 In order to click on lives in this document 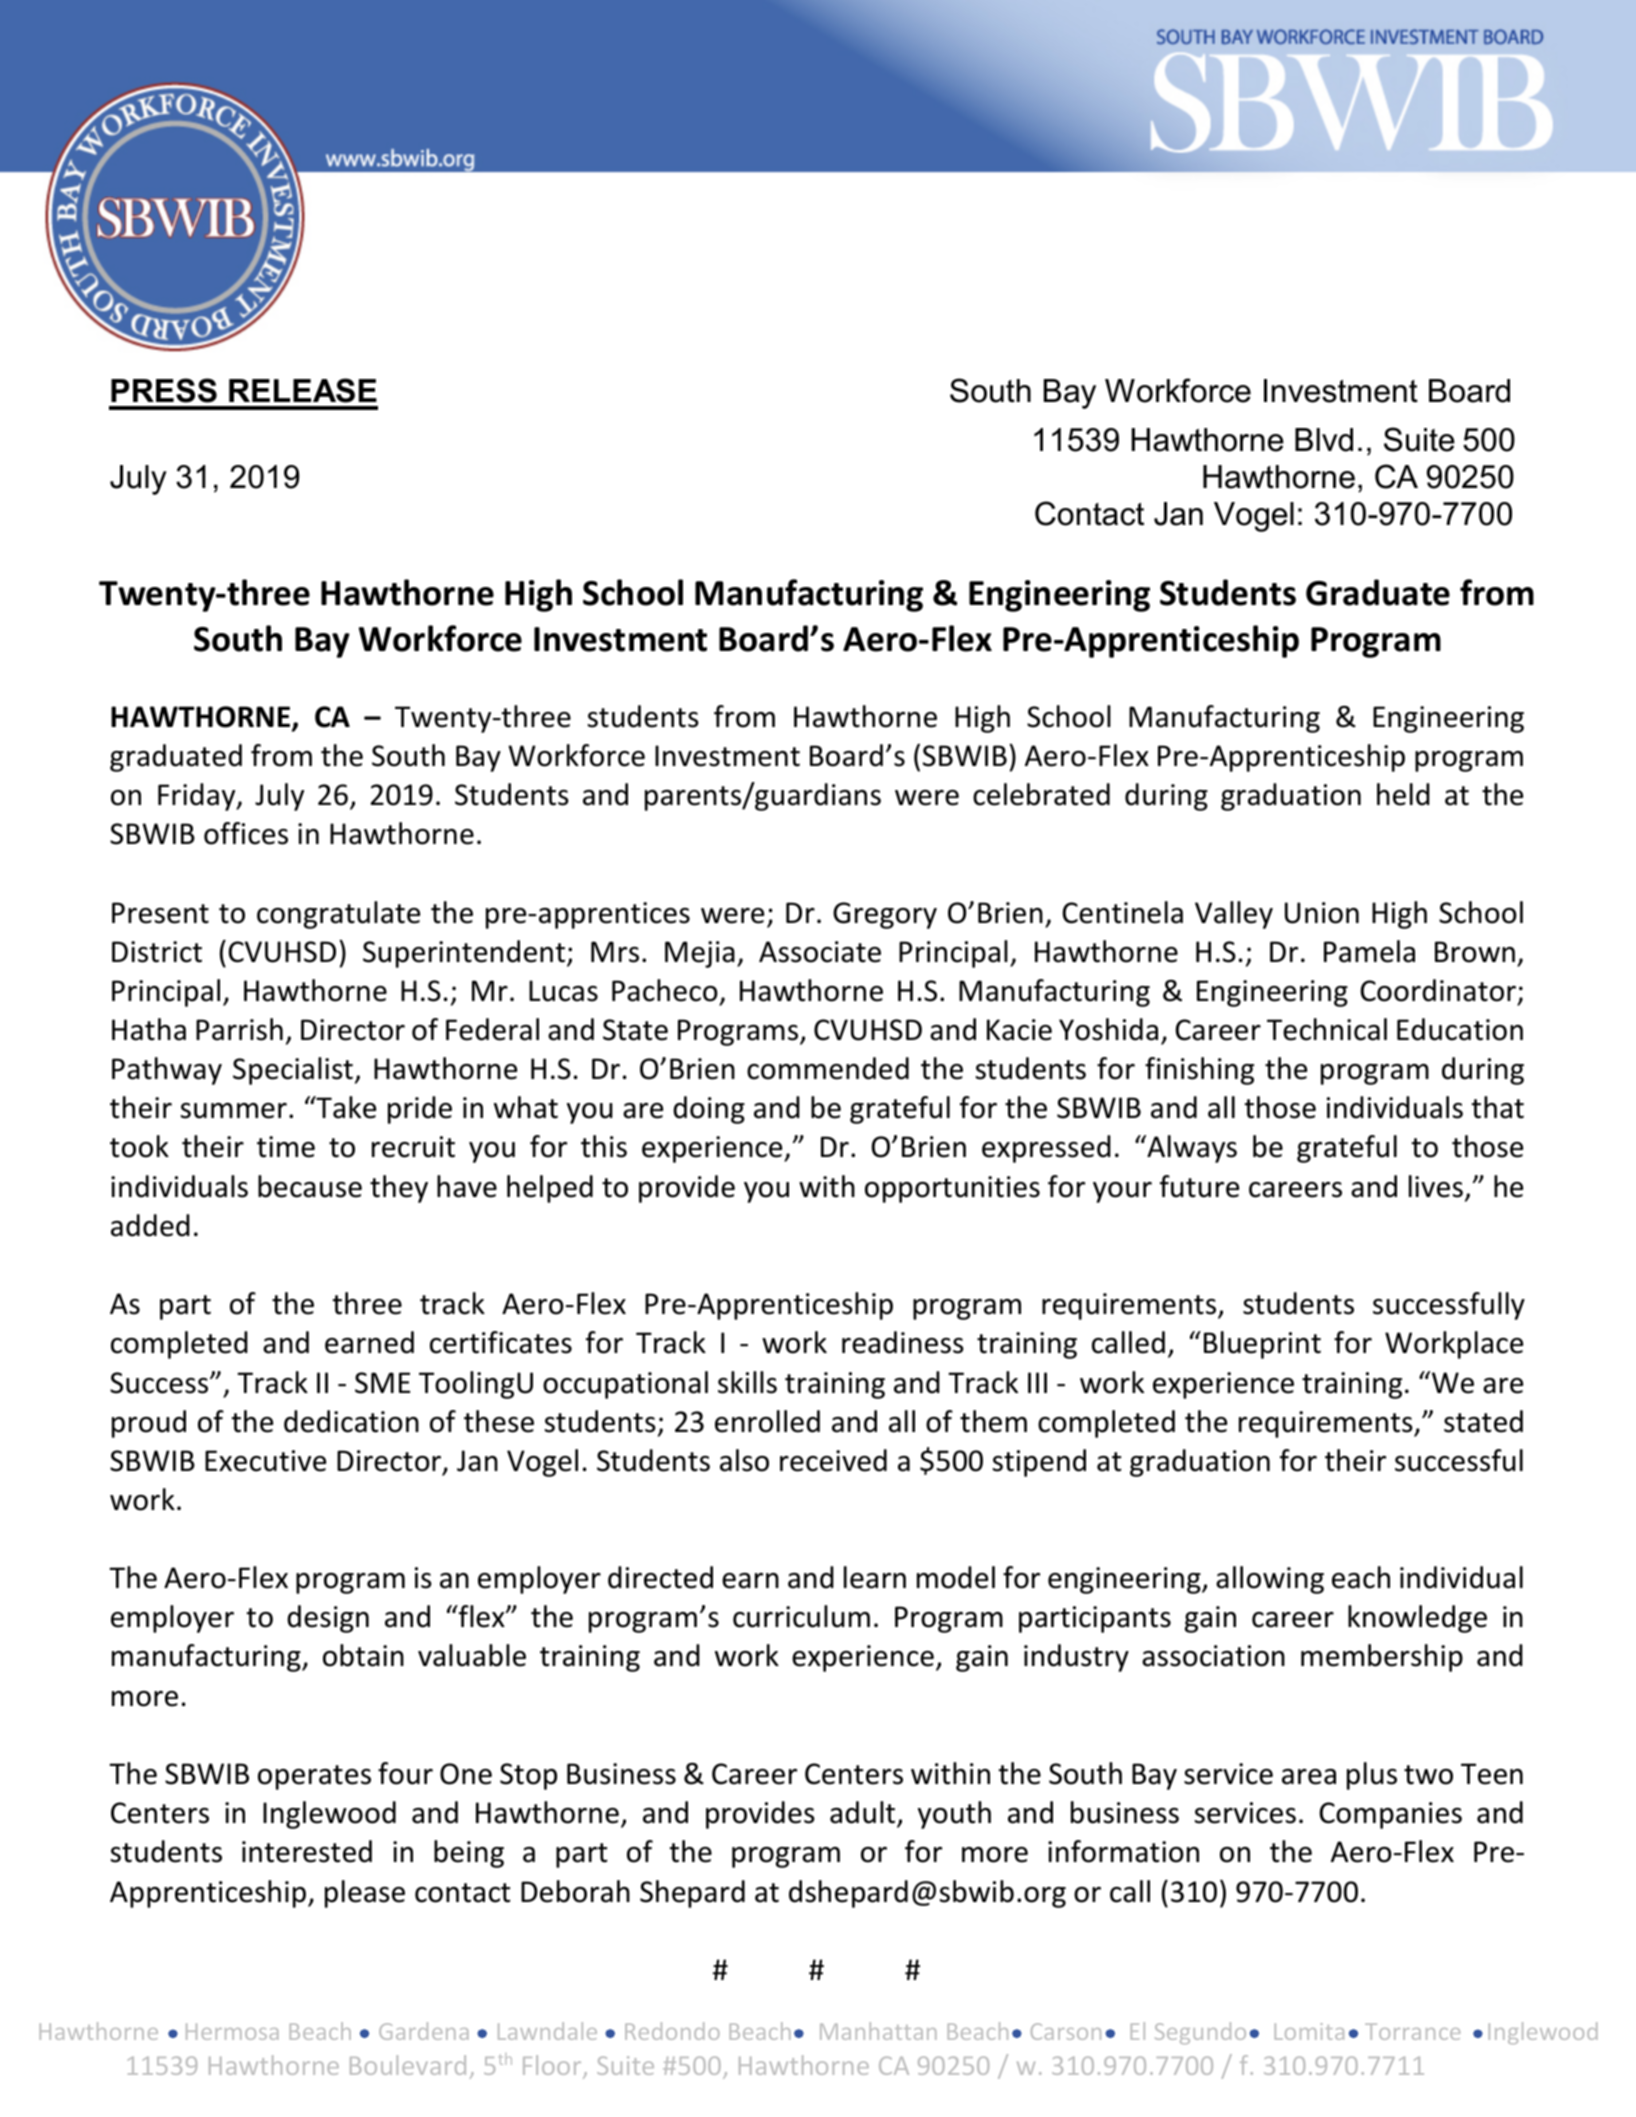, I will do `click(1436, 1186)`.
